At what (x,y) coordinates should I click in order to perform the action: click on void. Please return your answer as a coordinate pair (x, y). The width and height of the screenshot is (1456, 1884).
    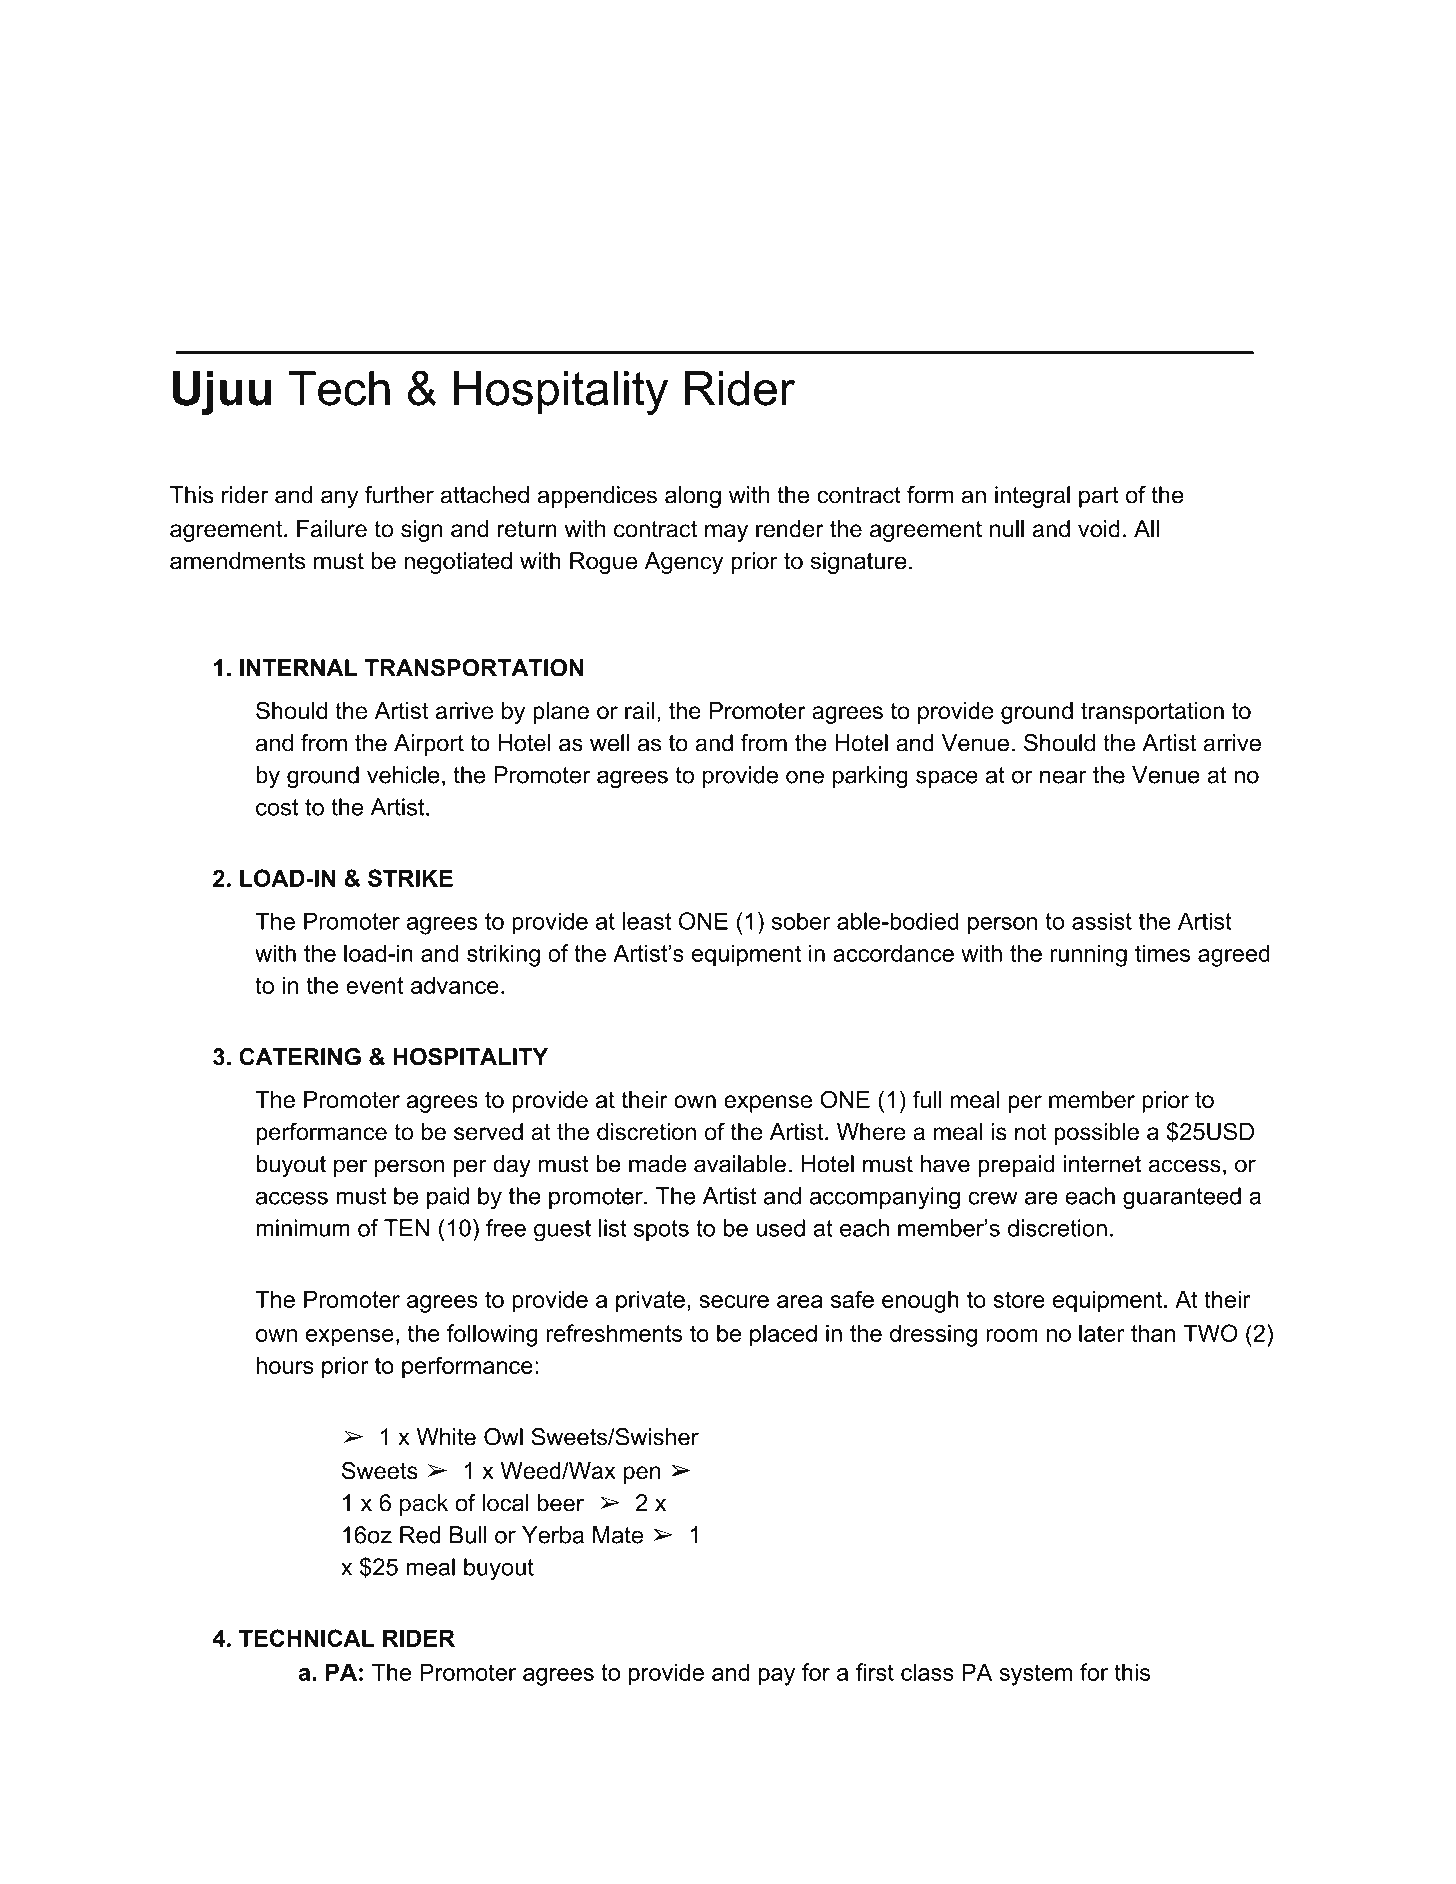
    Looking at the image, I should click on (1099, 529).
